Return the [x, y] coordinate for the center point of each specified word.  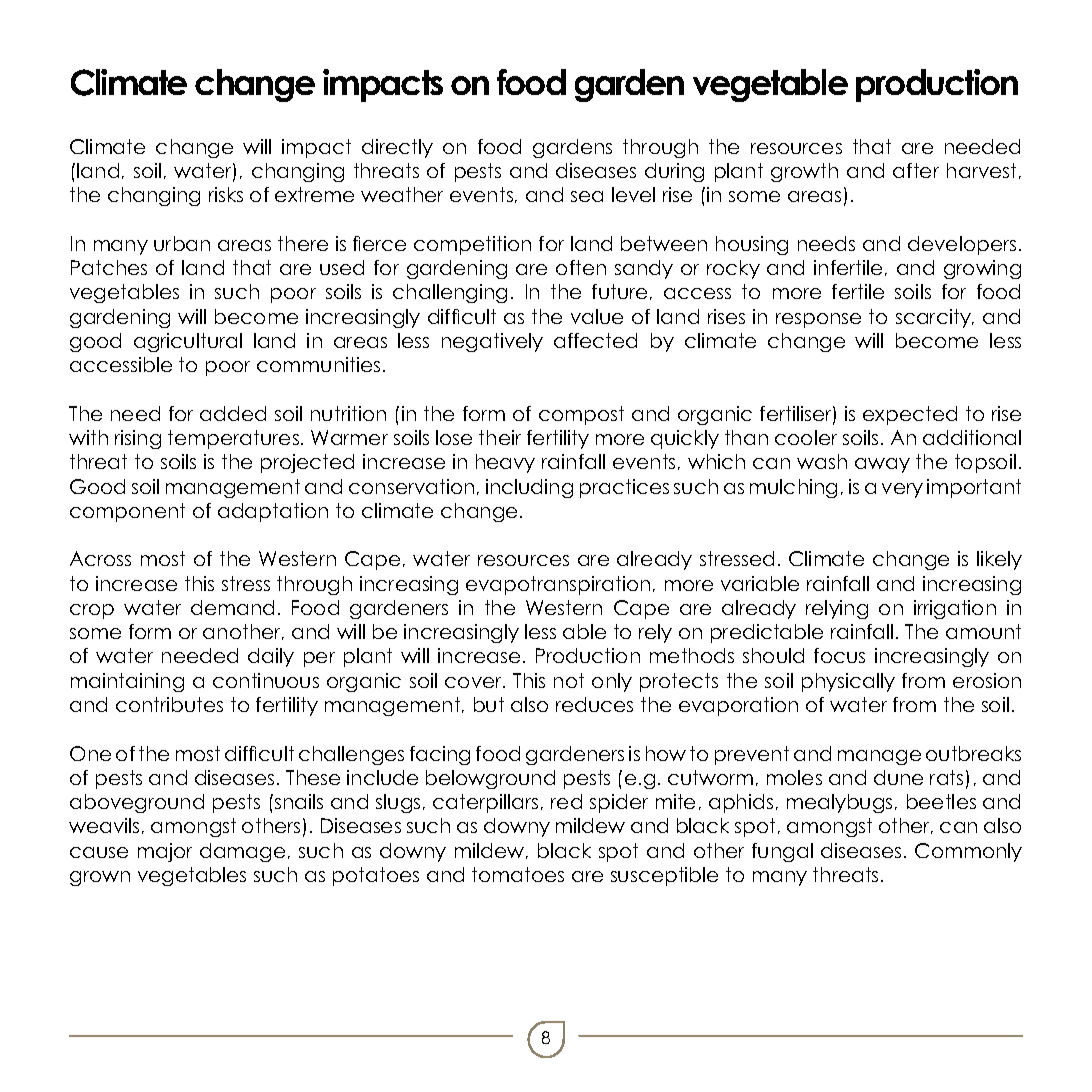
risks [226, 194]
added [233, 413]
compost [581, 415]
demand [232, 607]
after [916, 170]
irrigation [955, 609]
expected [910, 415]
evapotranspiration [558, 585]
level [633, 194]
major [165, 852]
